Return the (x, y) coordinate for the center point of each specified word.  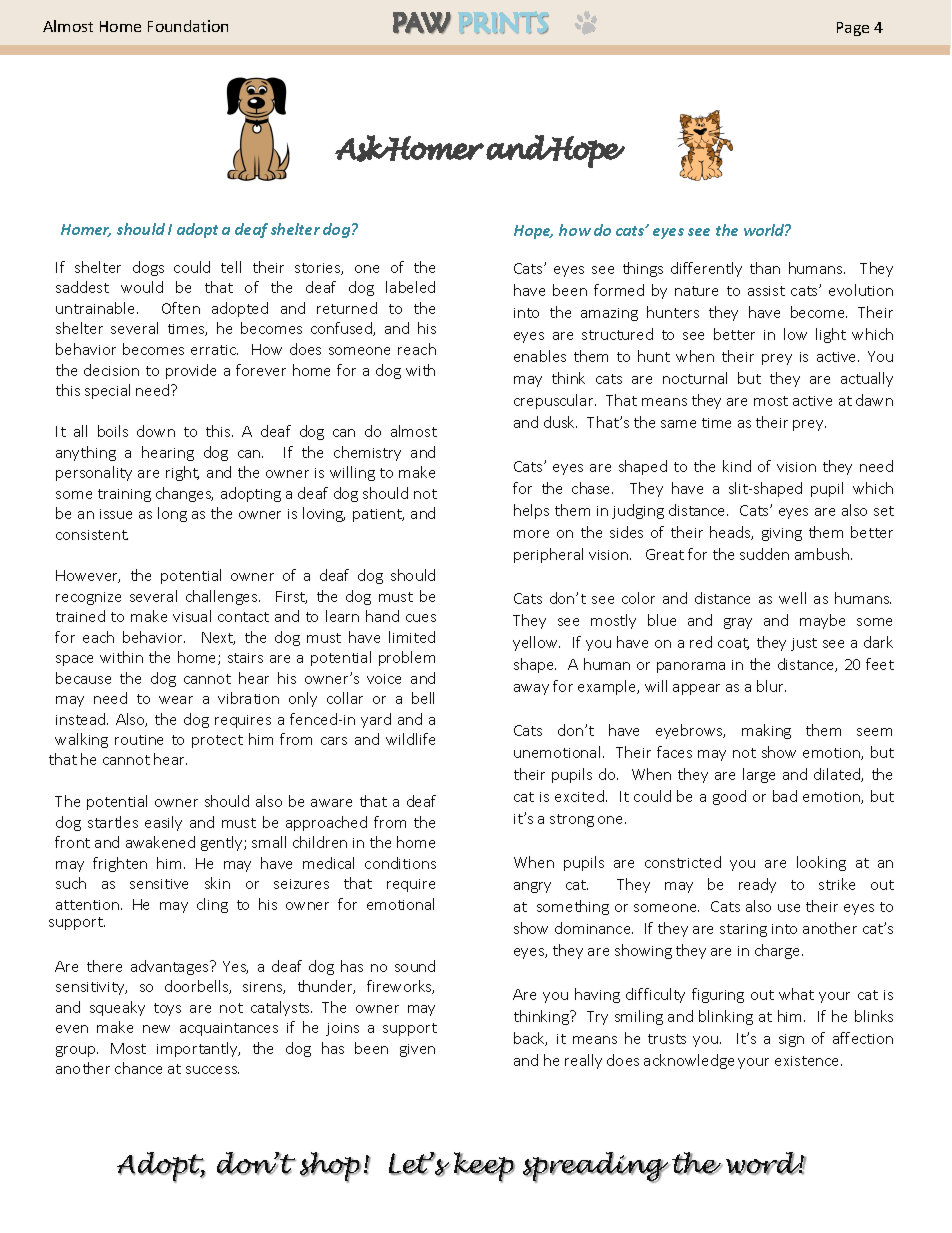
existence (808, 1061)
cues (421, 618)
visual (192, 616)
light (831, 335)
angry (532, 887)
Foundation (188, 26)
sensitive (159, 884)
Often (181, 308)
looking (821, 863)
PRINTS (505, 24)
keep (484, 1167)
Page (853, 29)
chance (138, 1068)
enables (540, 356)
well (792, 598)
